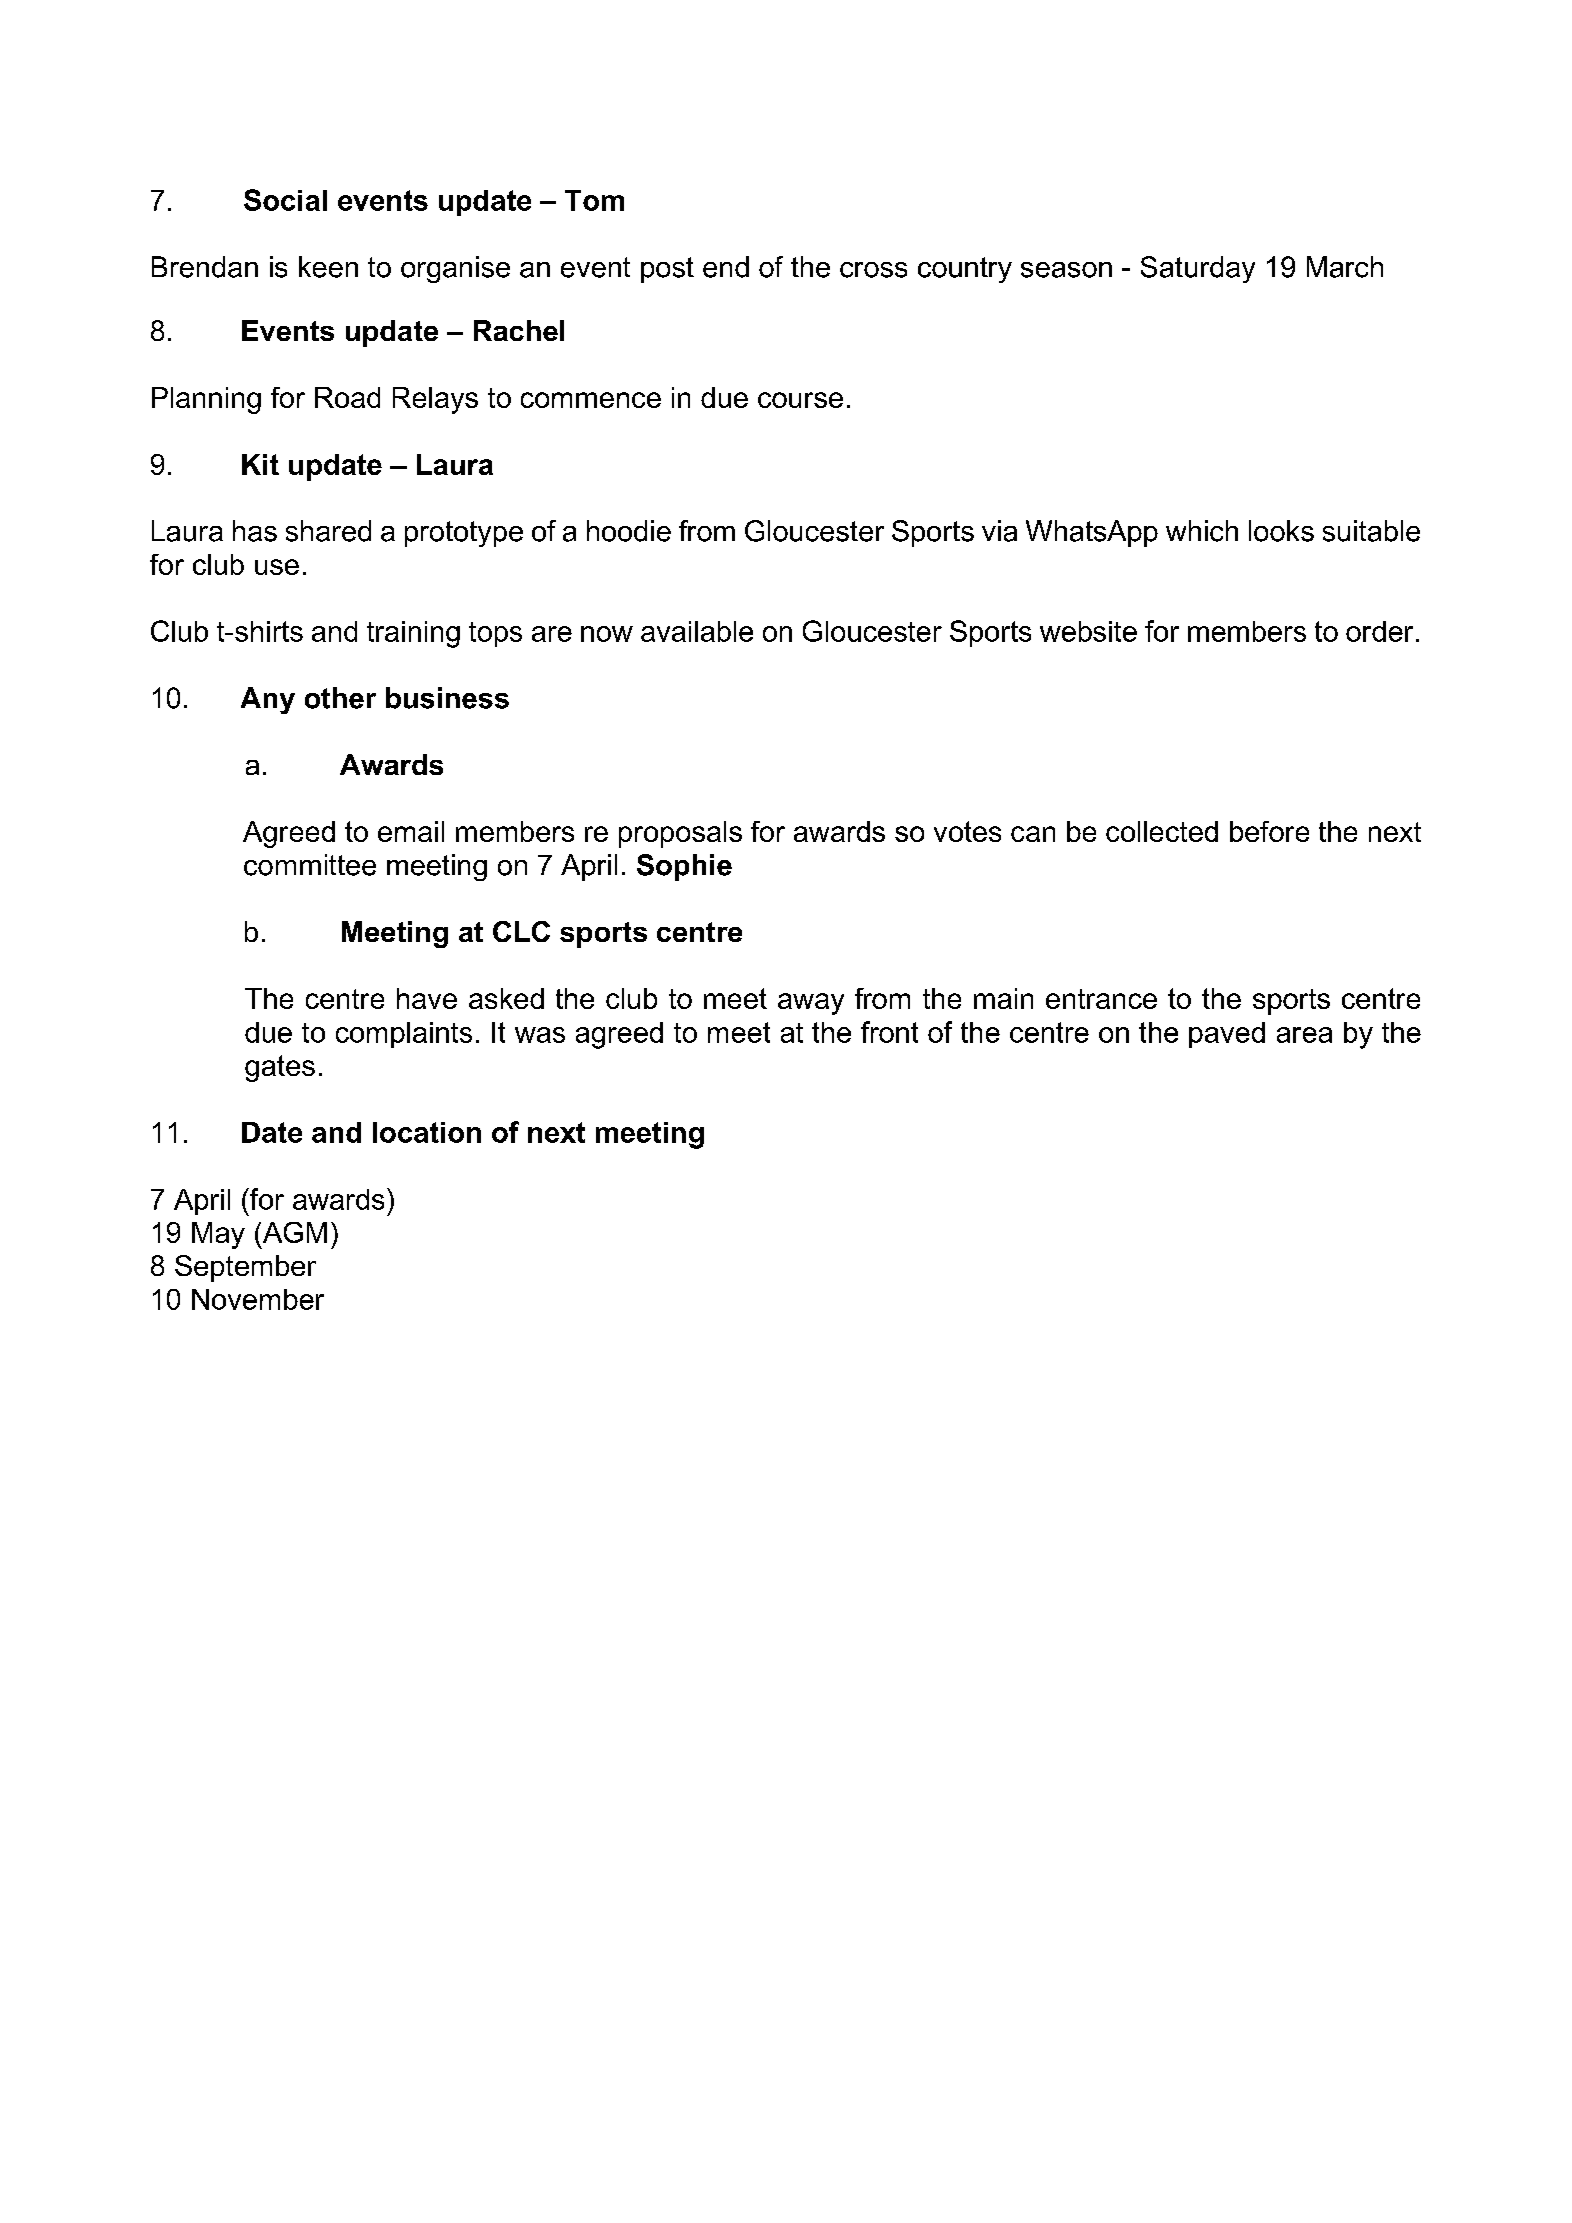 The image size is (1572, 2223). Describe the element at coordinates (873, 270) in the screenshot. I see `cross` at that location.
